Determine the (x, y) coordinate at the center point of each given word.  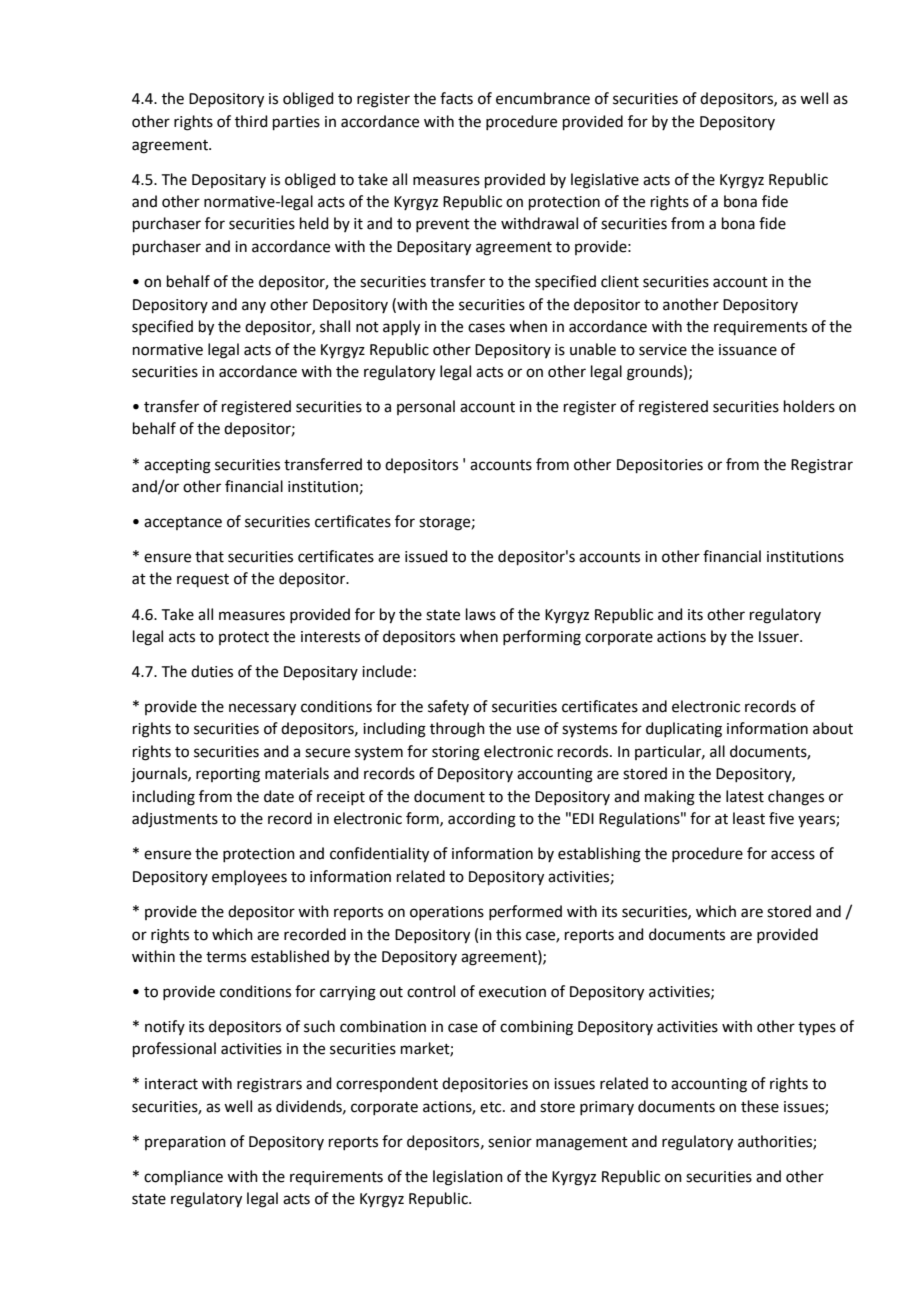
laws (481, 614)
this (508, 934)
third (251, 121)
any (254, 307)
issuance (748, 350)
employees (249, 878)
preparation (185, 1143)
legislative (605, 181)
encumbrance (543, 98)
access (793, 855)
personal (426, 407)
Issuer (780, 637)
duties (212, 671)
